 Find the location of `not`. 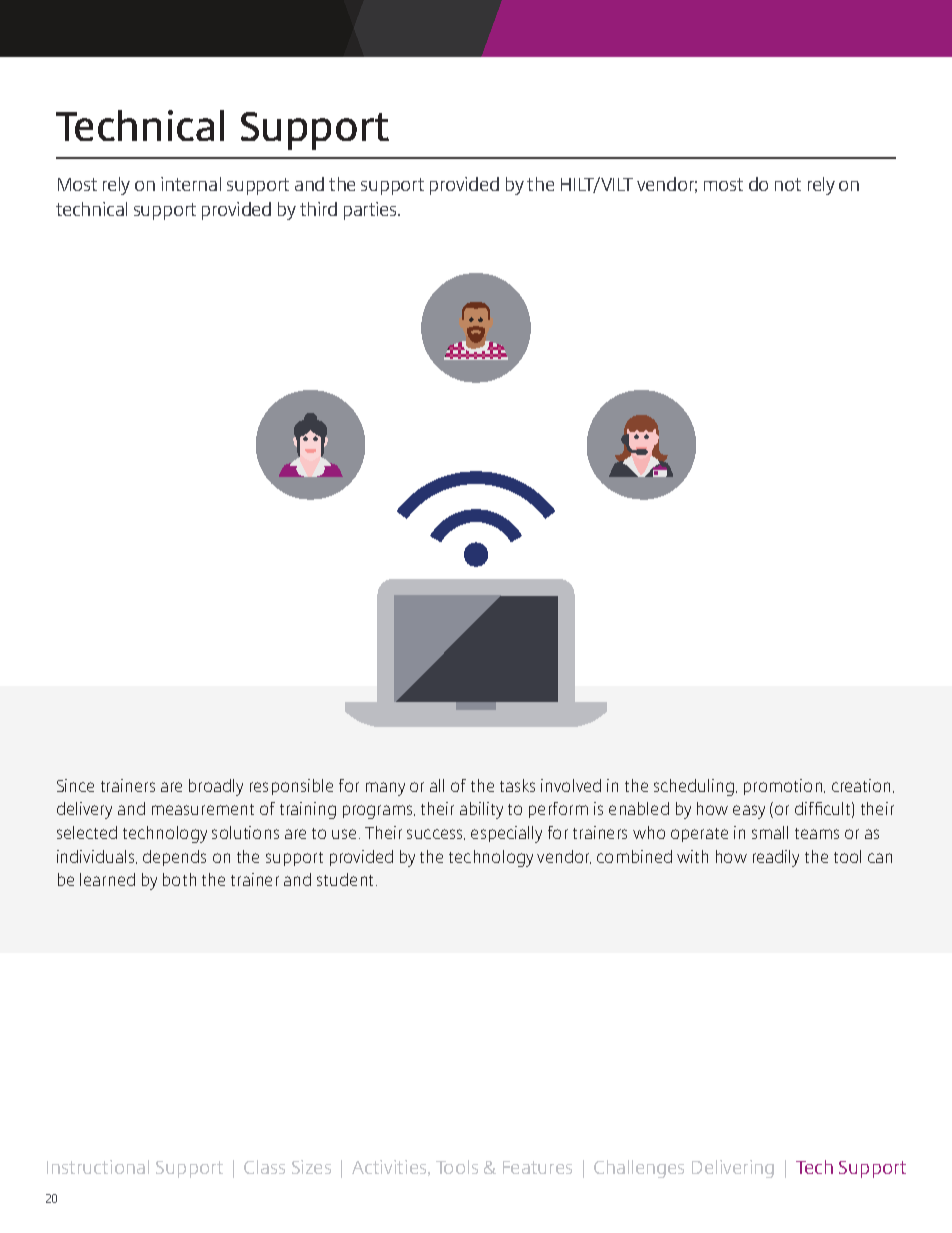

not is located at coordinates (788, 184).
